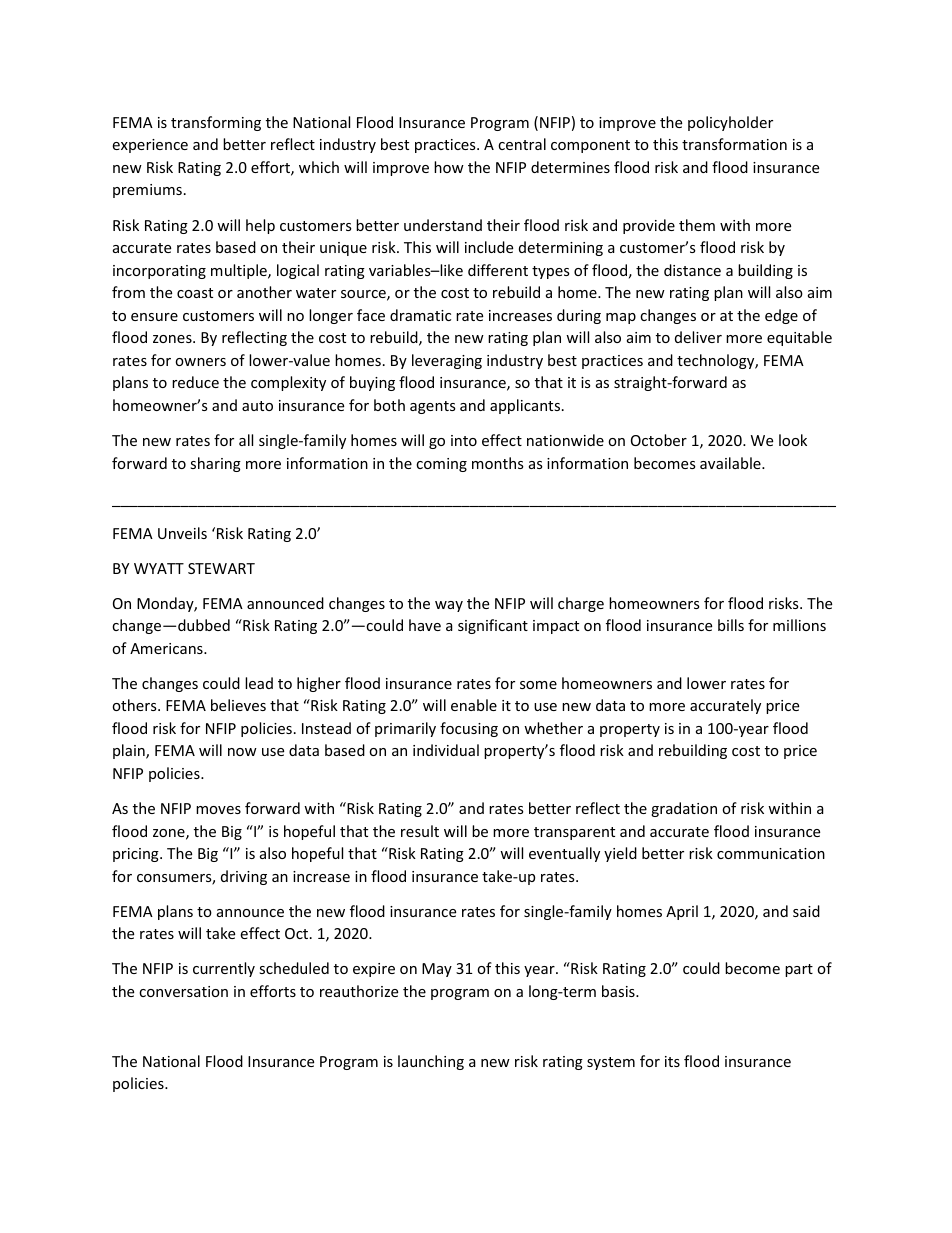  What do you see at coordinates (449, 606) in the screenshot?
I see `way` at bounding box center [449, 606].
